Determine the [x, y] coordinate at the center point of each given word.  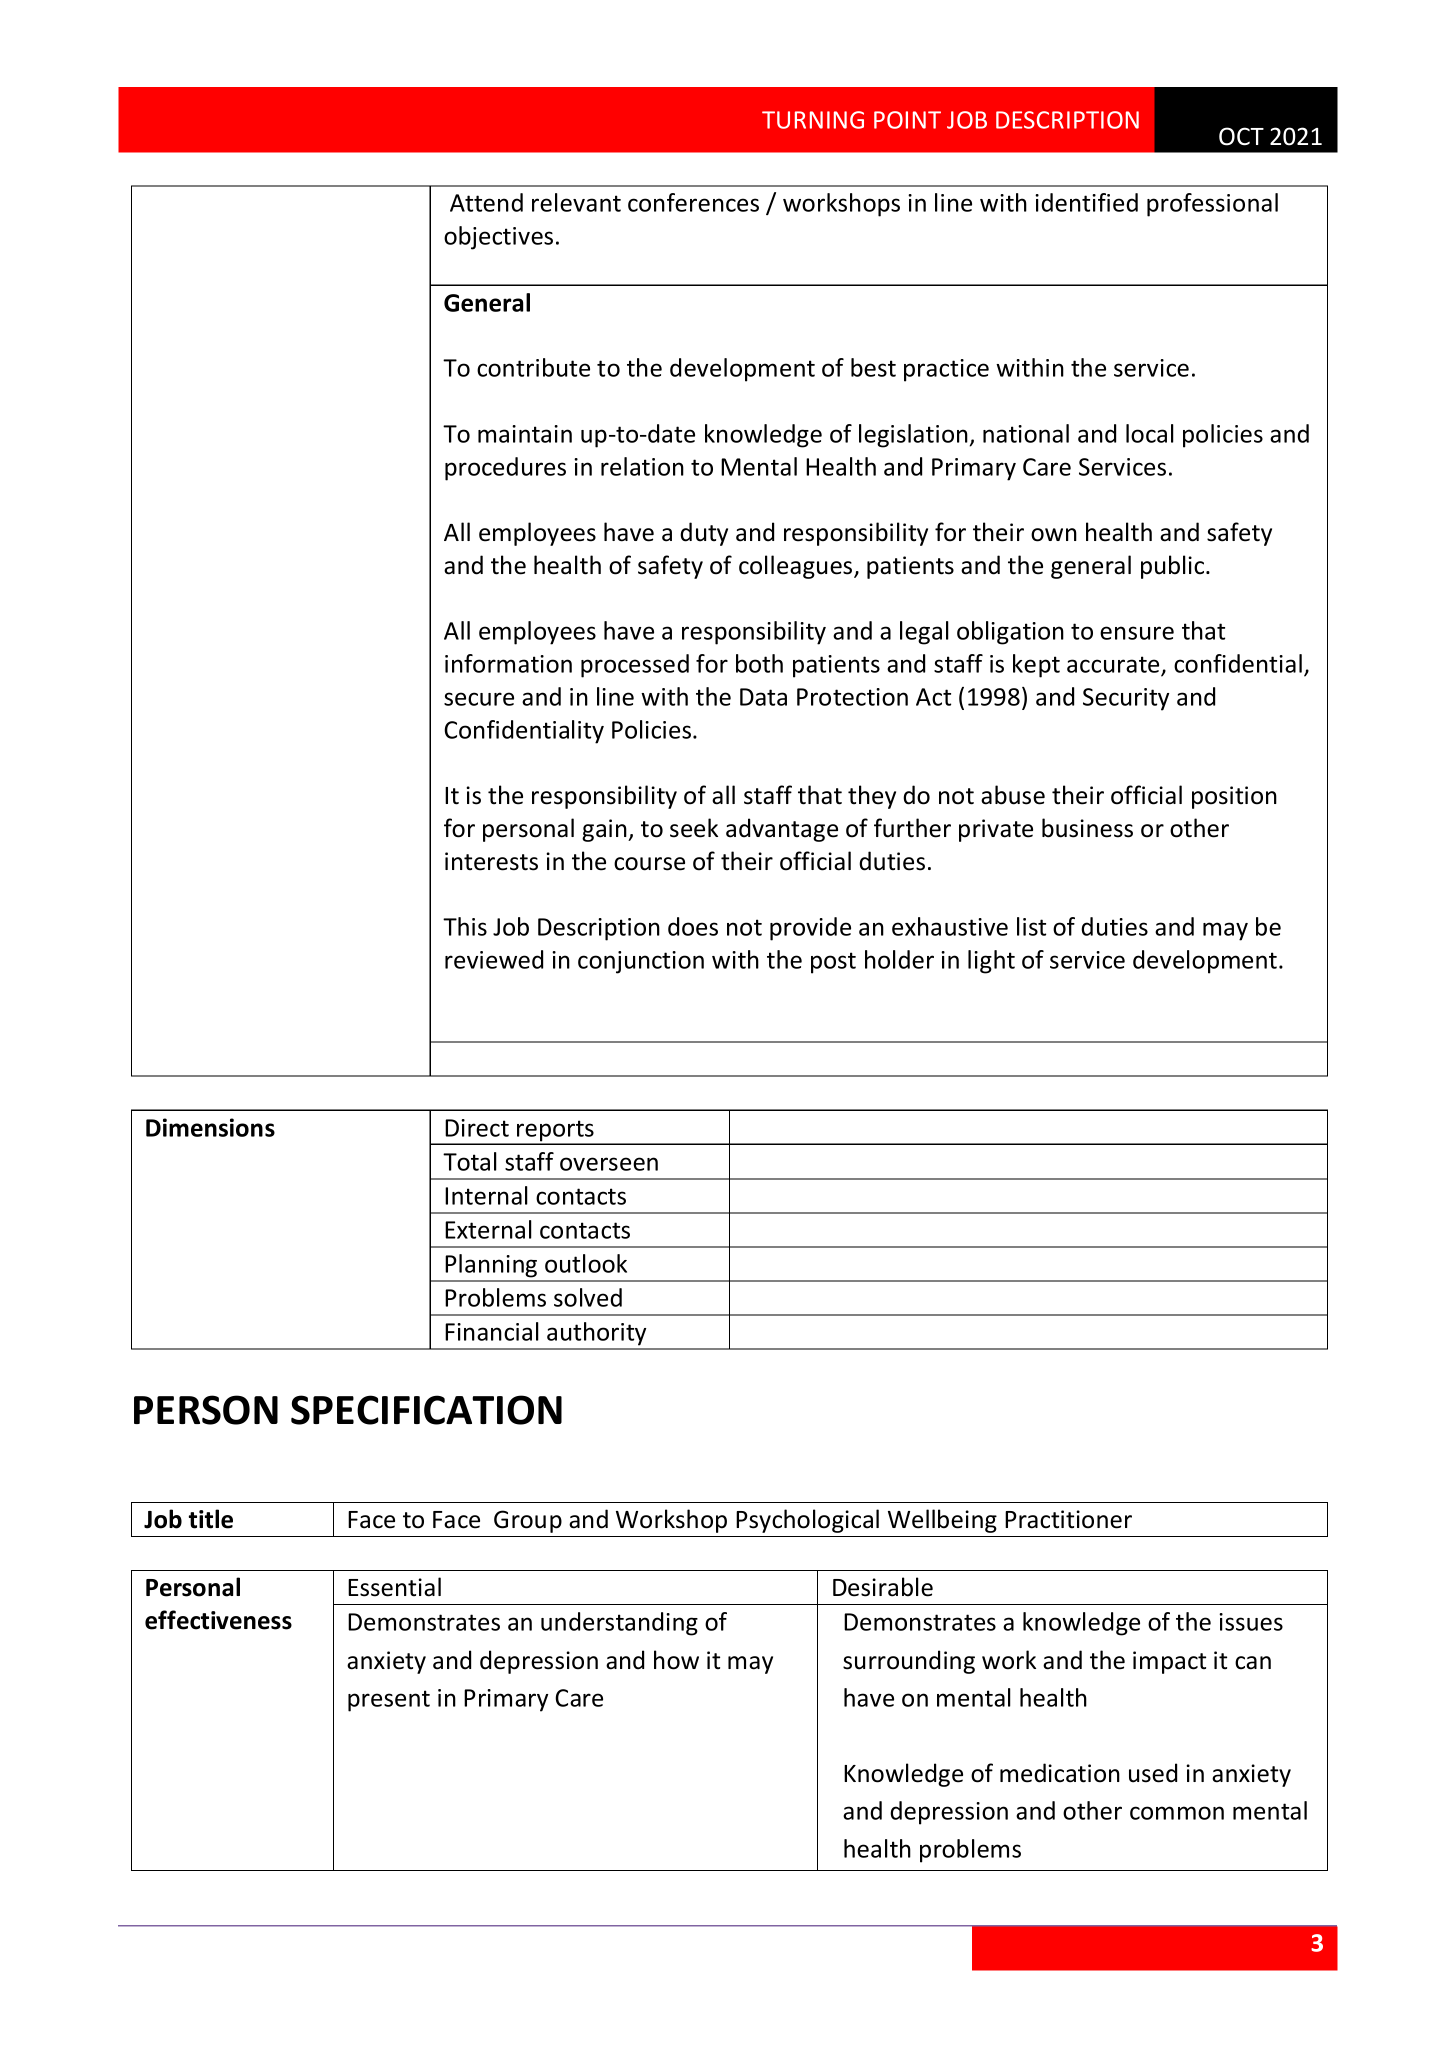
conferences [693, 202]
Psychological [807, 1521]
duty [704, 534]
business [1087, 828]
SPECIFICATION [426, 1410]
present [389, 1701]
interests [491, 861]
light [991, 962]
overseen [609, 1164]
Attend [486, 202]
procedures [505, 469]
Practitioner [1068, 1519]
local [1150, 433]
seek [694, 828]
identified [1086, 202]
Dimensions [210, 1127]
